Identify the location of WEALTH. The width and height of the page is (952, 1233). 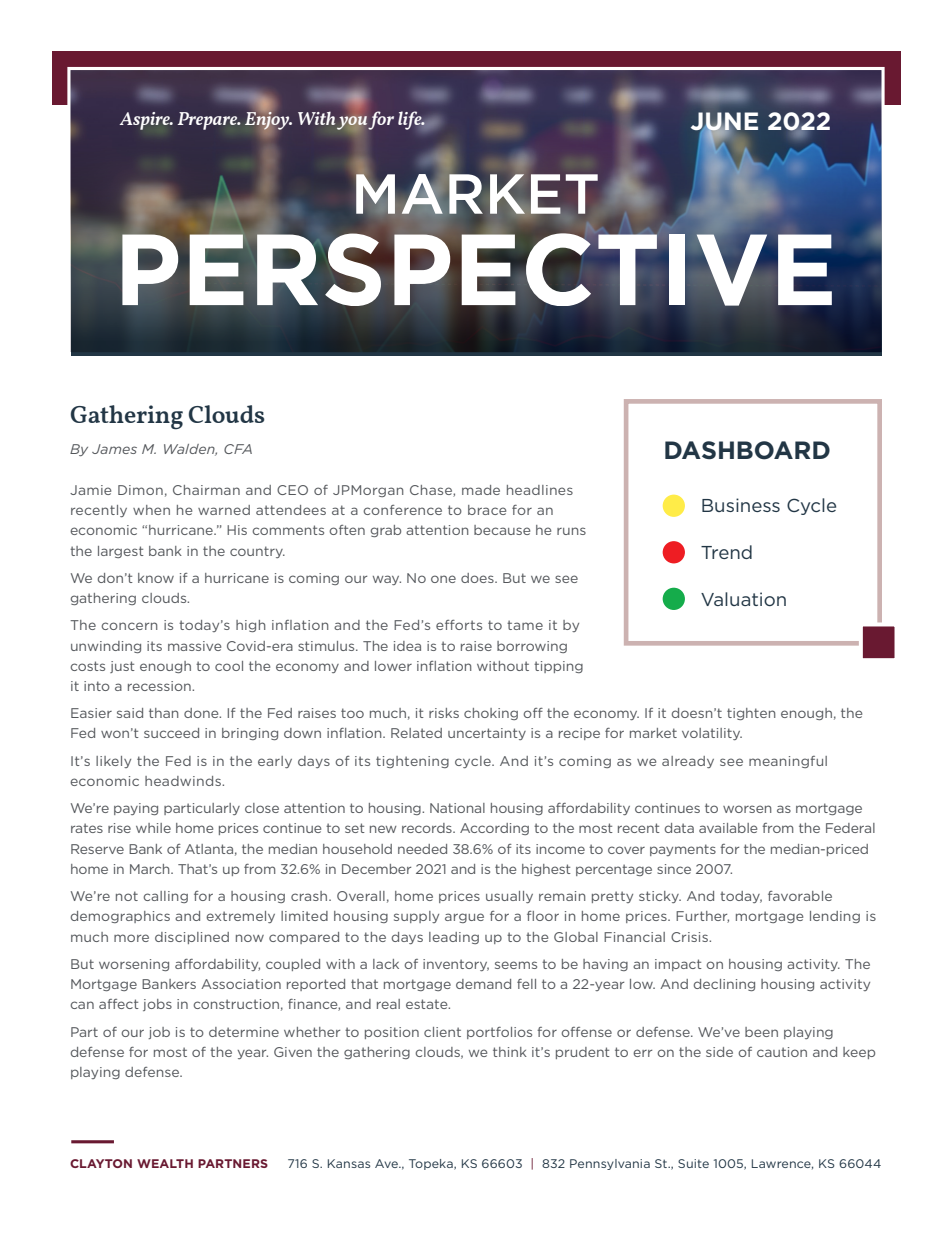
(165, 1163).
